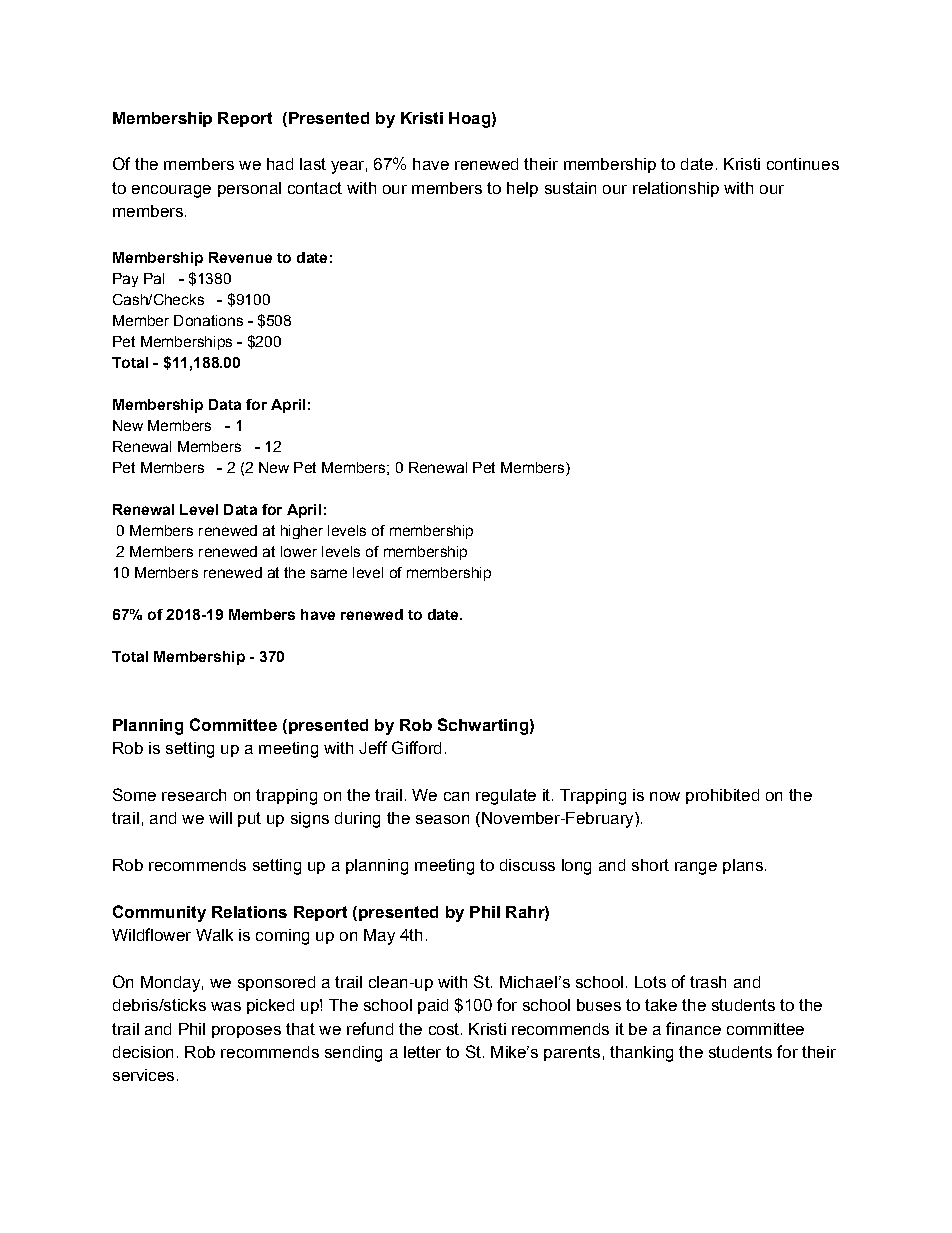 The height and width of the screenshot is (1233, 952). Describe the element at coordinates (329, 573) in the screenshot. I see `same` at that location.
